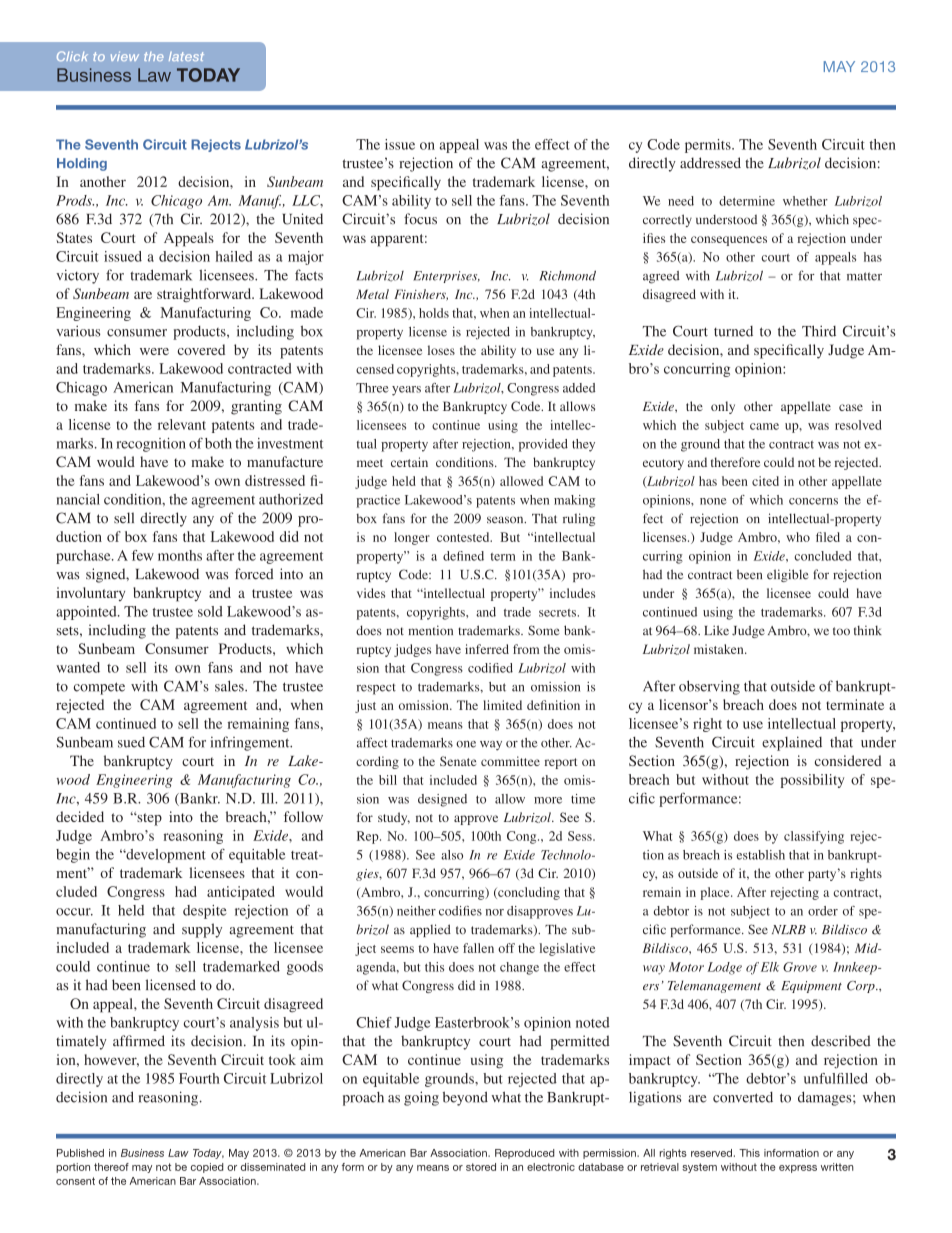 This screenshot has height=1233, width=952. What do you see at coordinates (789, 929) in the screenshot?
I see `NLRB` at bounding box center [789, 929].
